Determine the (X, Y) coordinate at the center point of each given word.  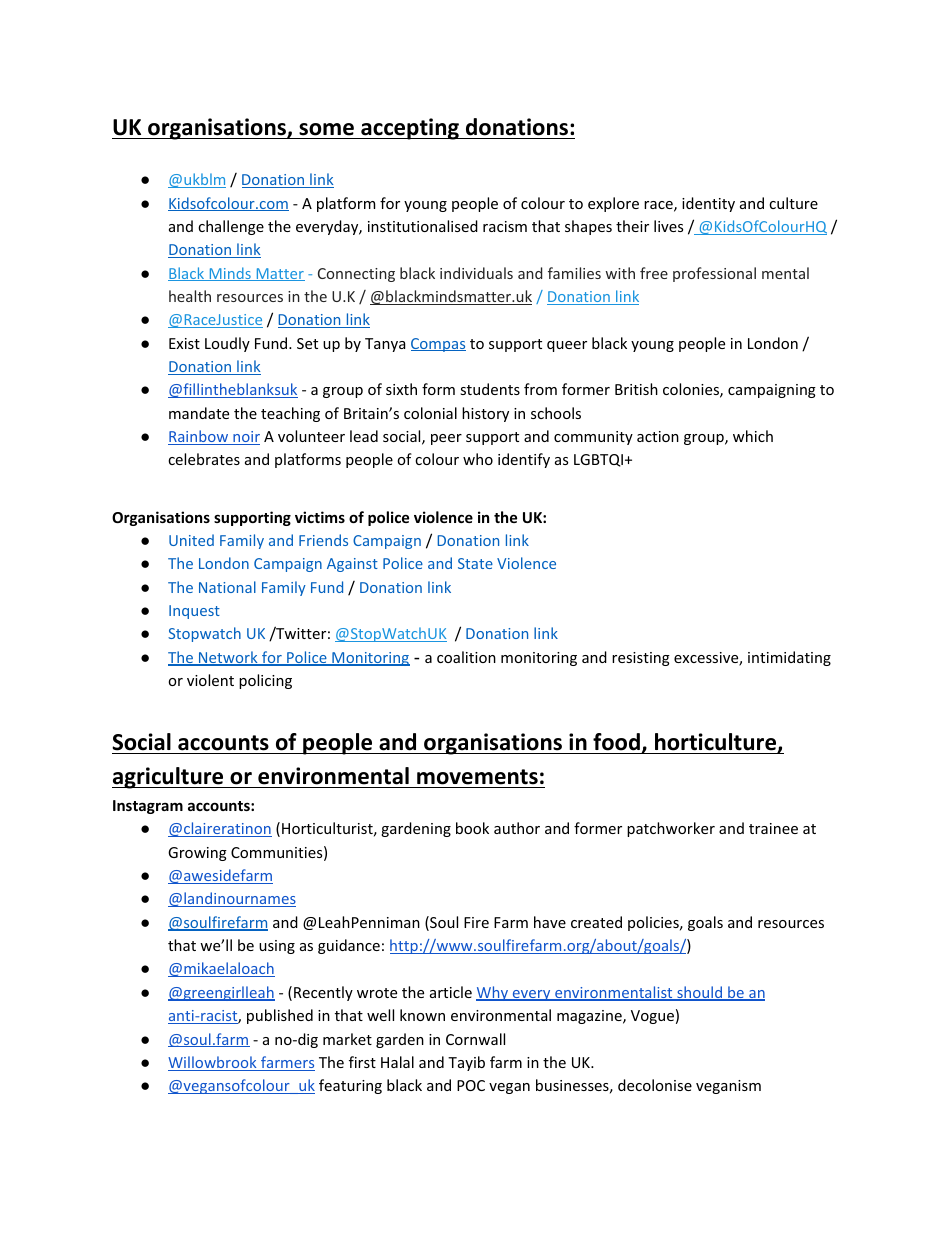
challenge (231, 227)
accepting (410, 129)
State (475, 563)
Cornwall (475, 1039)
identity (708, 204)
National (227, 587)
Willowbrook (213, 1063)
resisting (641, 659)
